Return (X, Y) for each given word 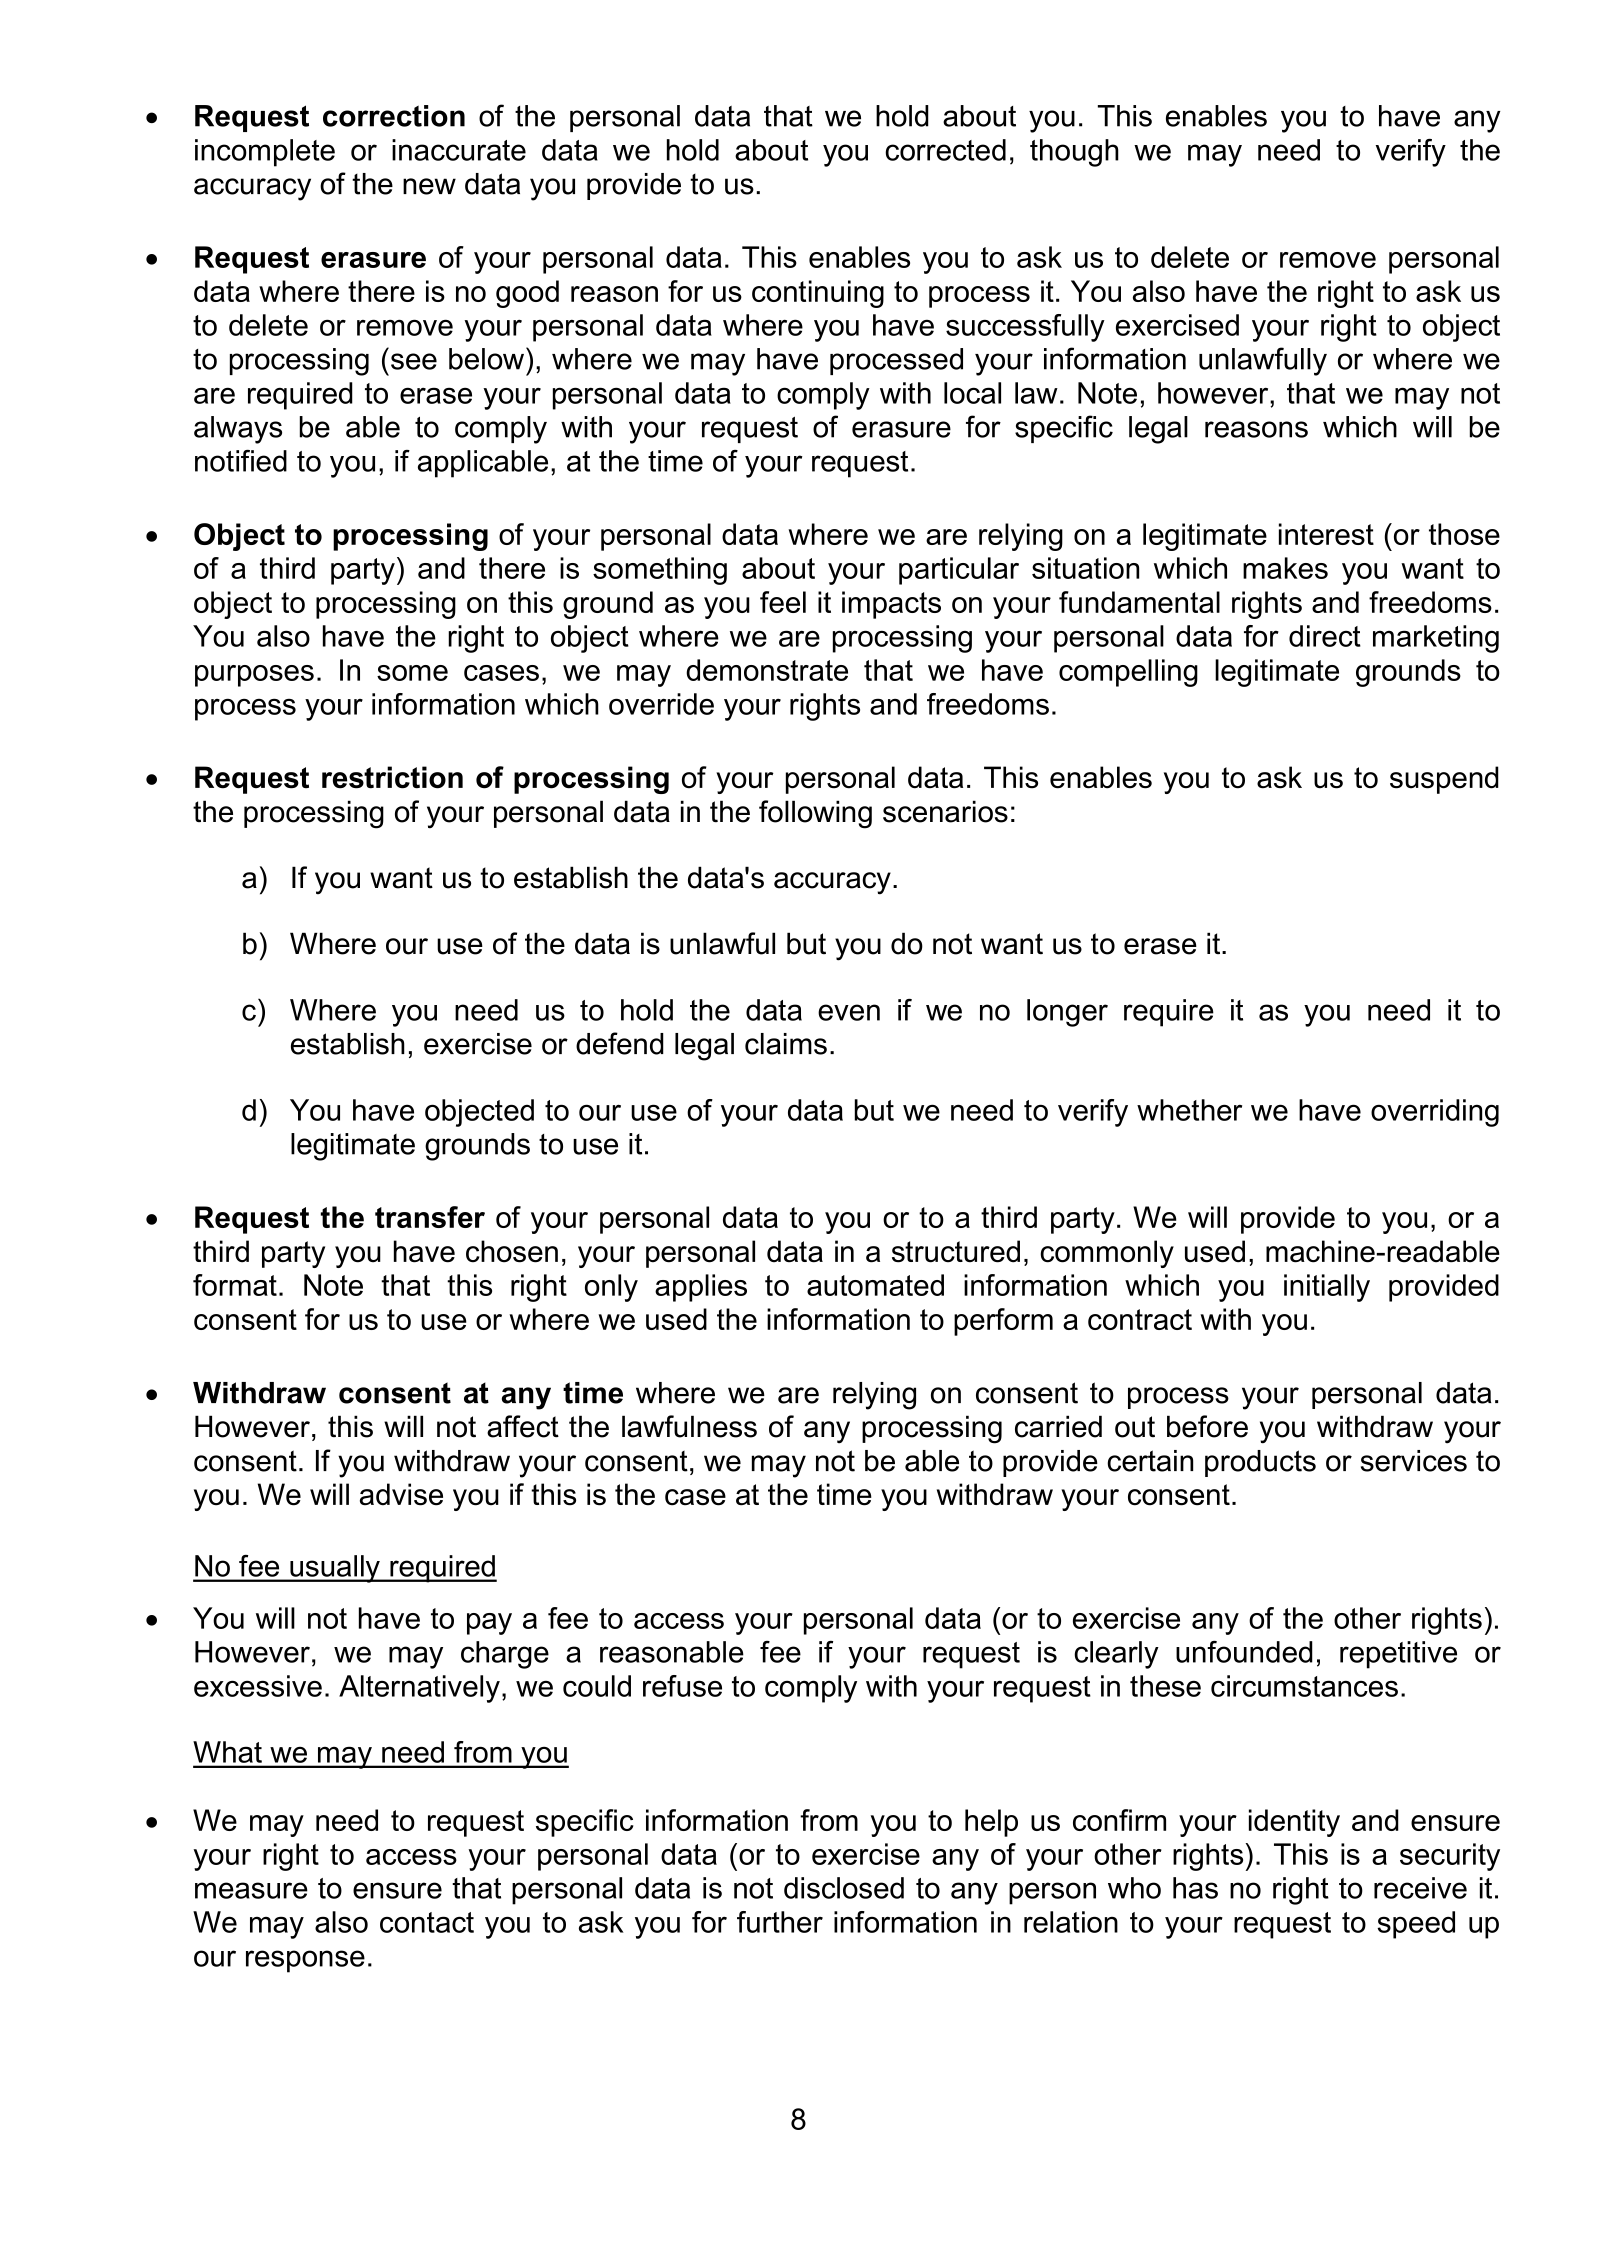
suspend (1444, 780)
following (815, 814)
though (1074, 153)
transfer (430, 1217)
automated (875, 1285)
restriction (392, 777)
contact (427, 1922)
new (429, 186)
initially (1327, 1288)
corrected (945, 150)
